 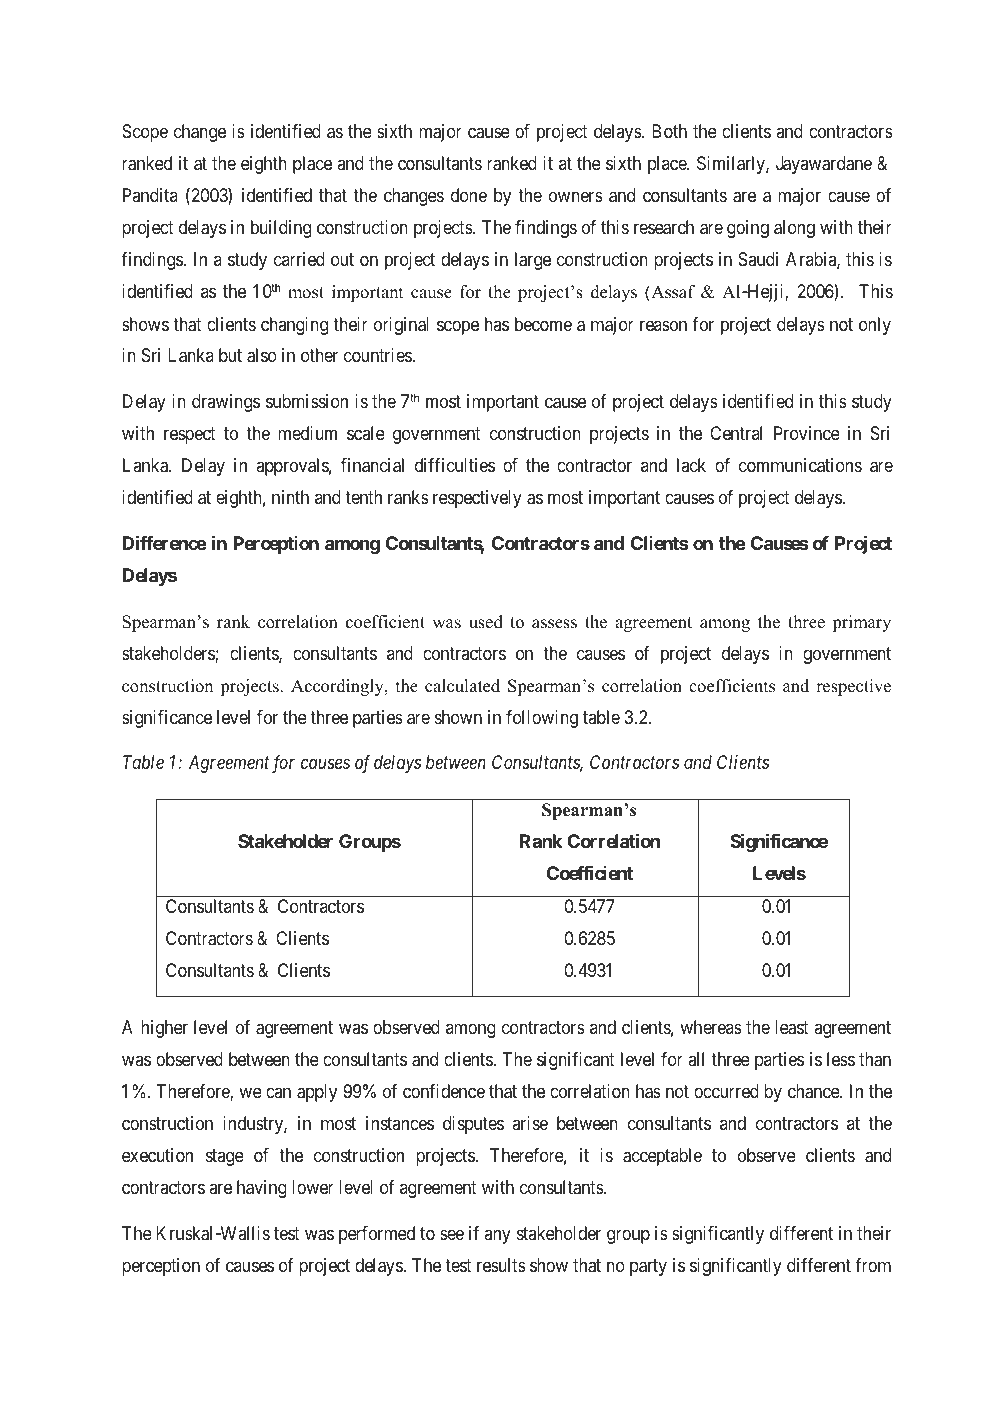 I want to click on primary, so click(x=861, y=623).
